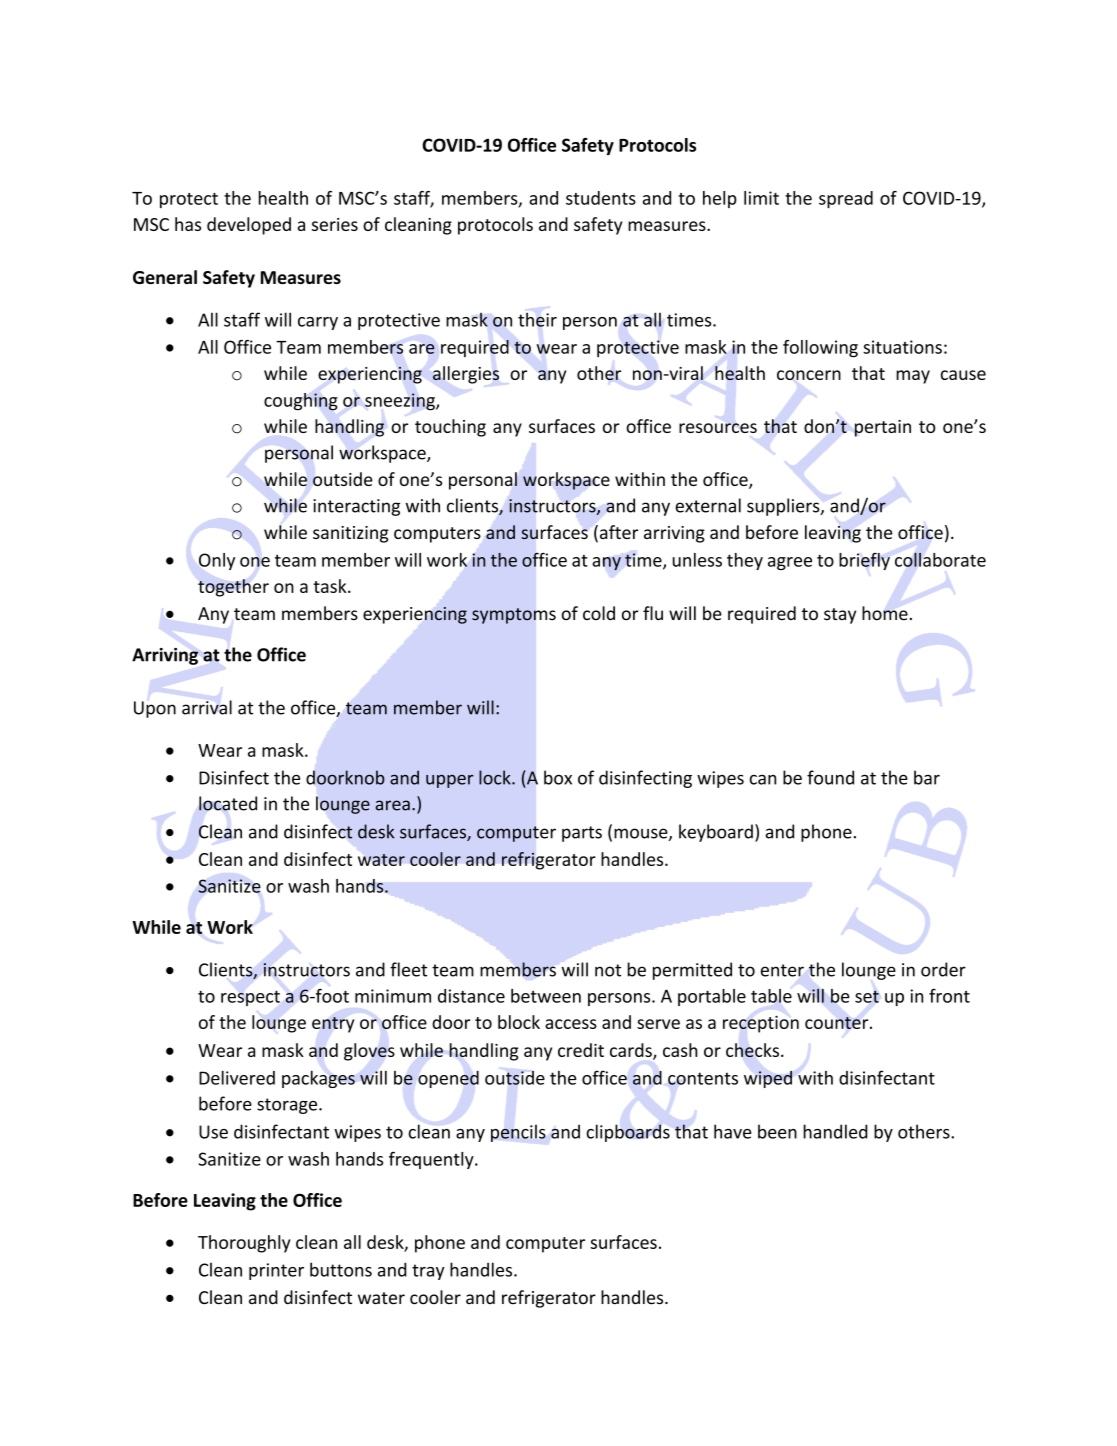 This screenshot has height=1446, width=1117. What do you see at coordinates (601, 198) in the screenshot?
I see `students` at bounding box center [601, 198].
